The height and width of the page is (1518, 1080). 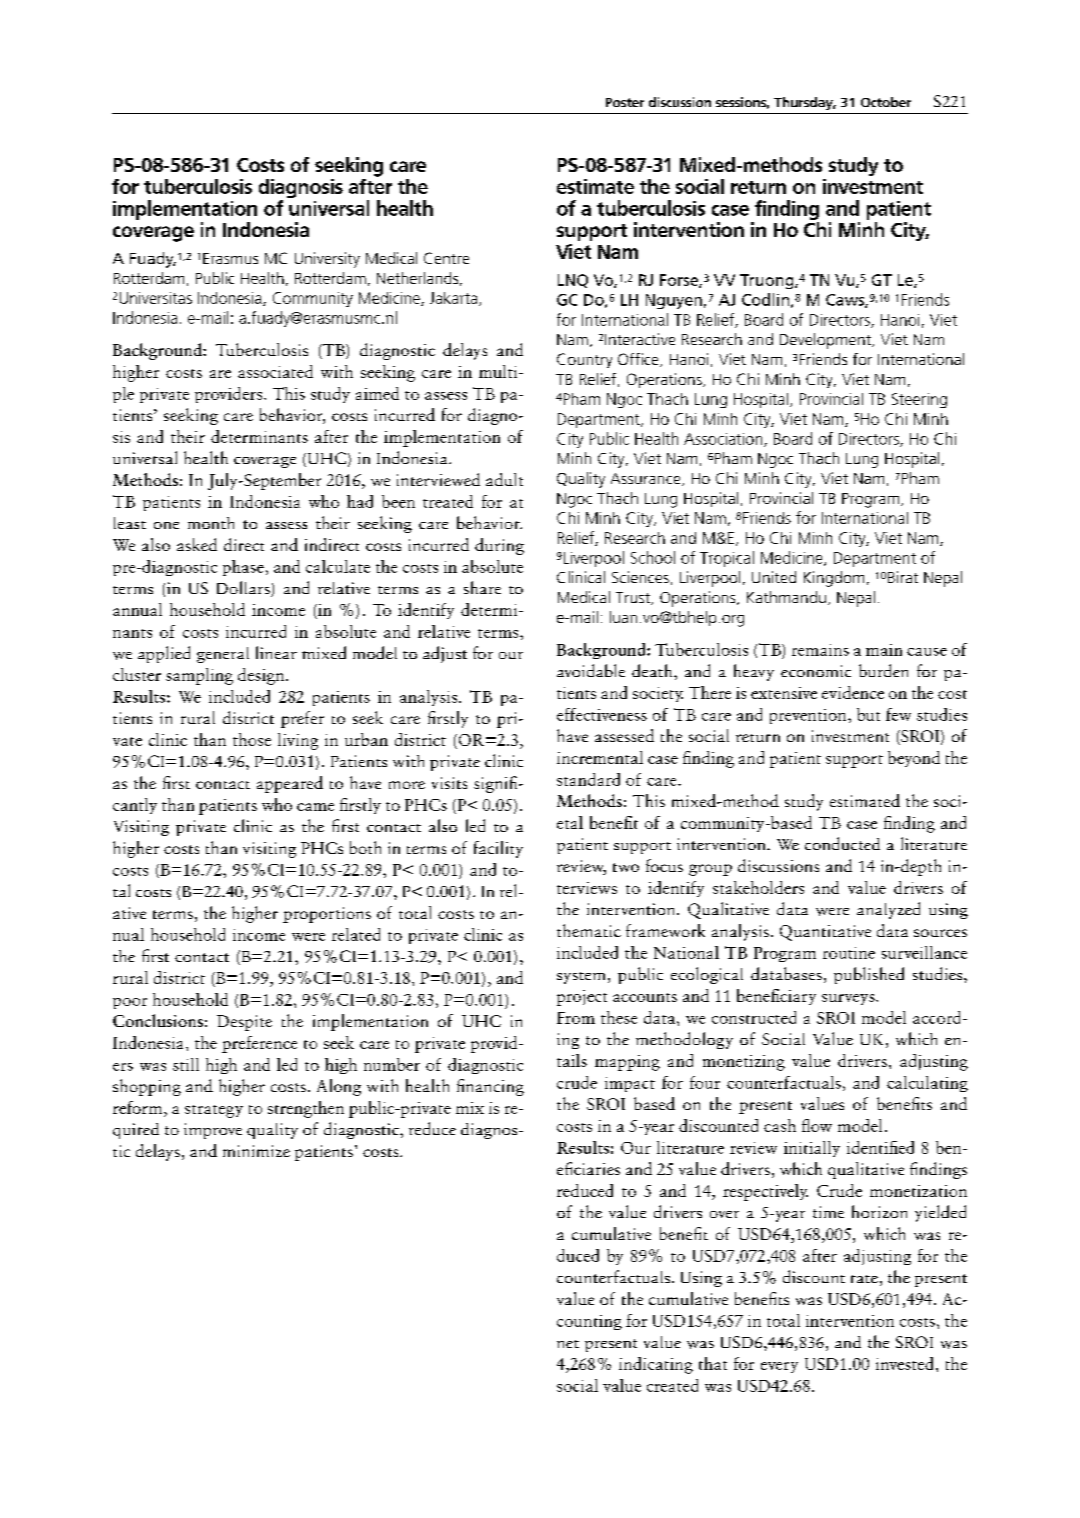 What do you see at coordinates (256, 1151) in the page?
I see `minimize` at bounding box center [256, 1151].
